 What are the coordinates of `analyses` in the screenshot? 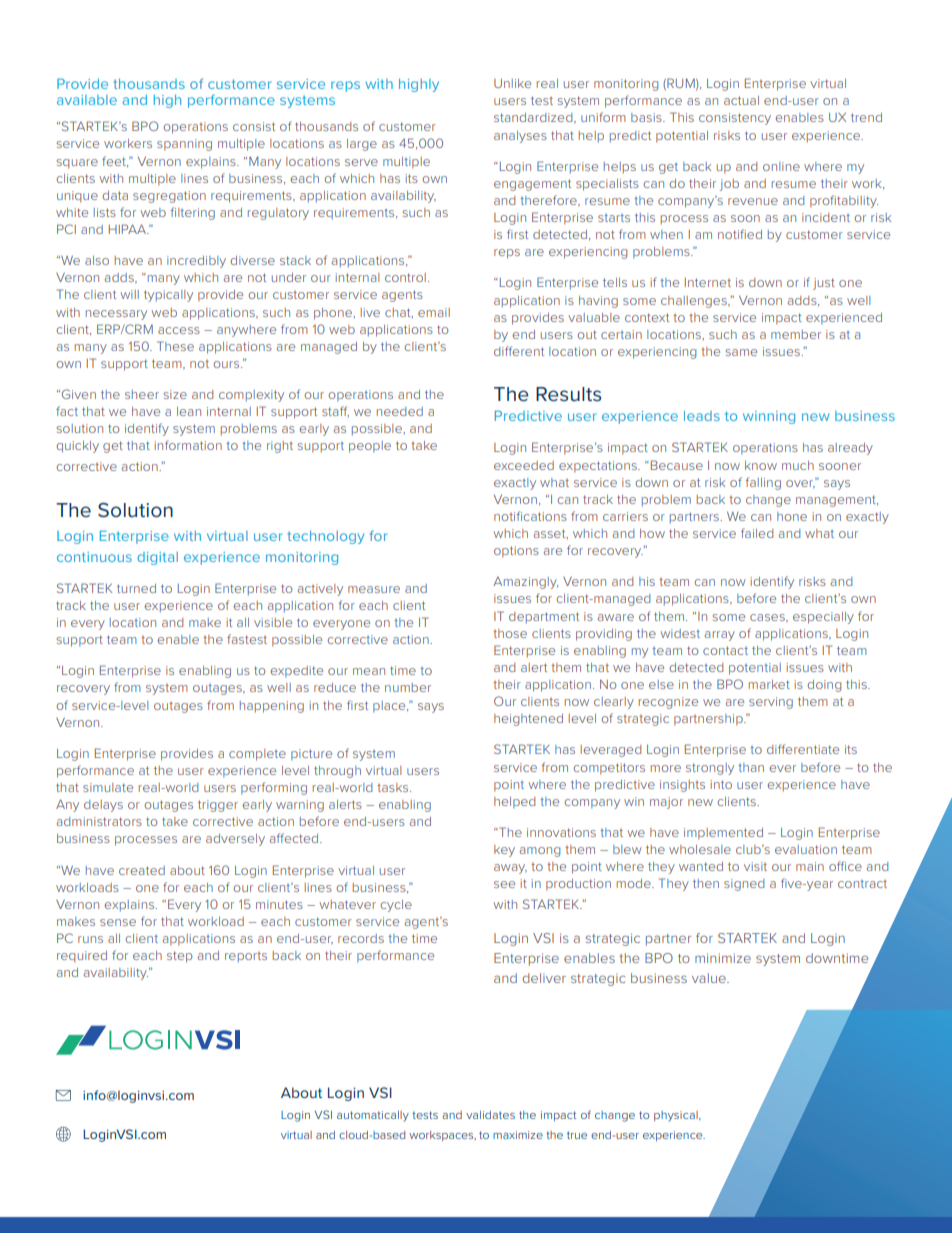 It's located at (520, 137).
